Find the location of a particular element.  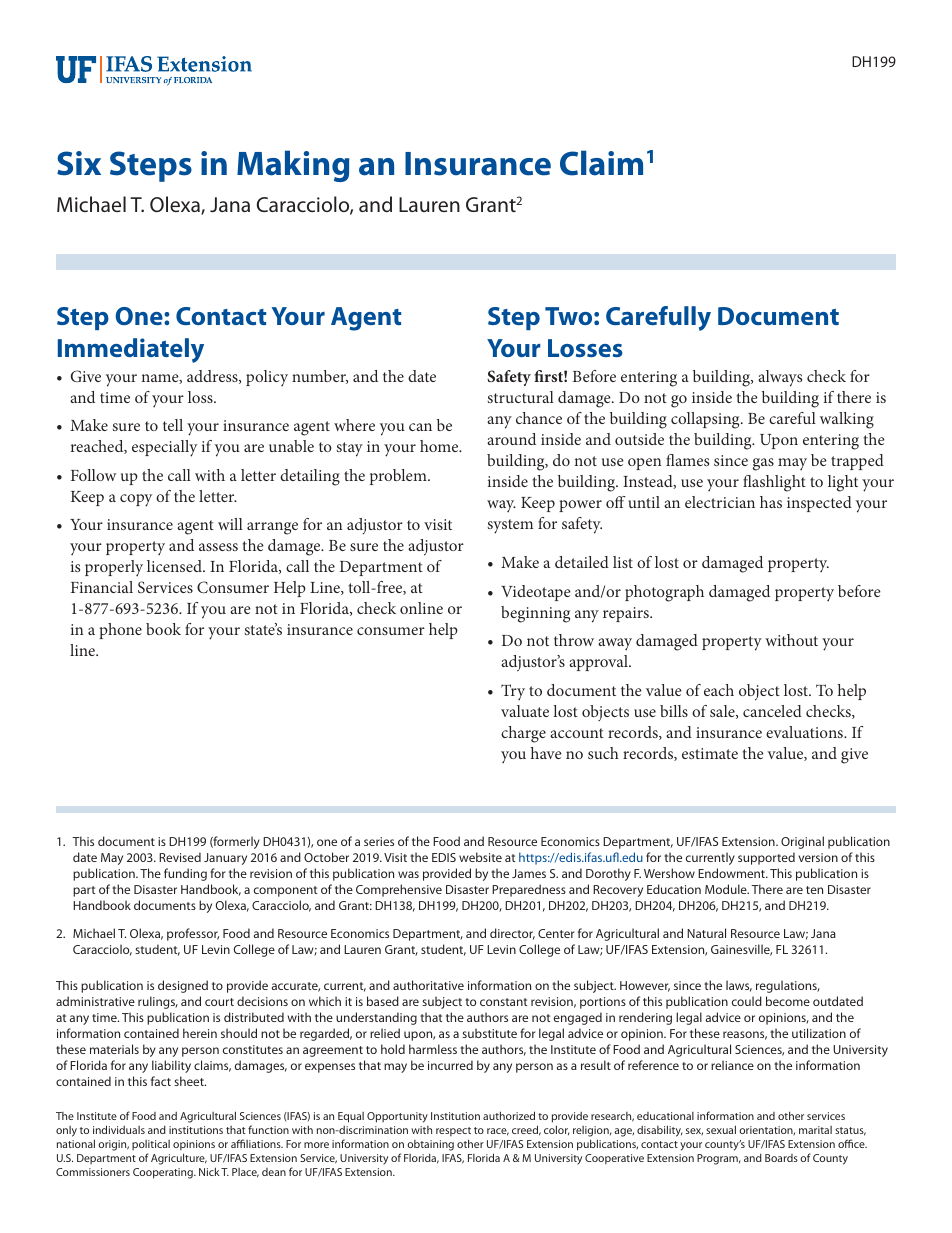

Making is located at coordinates (293, 166).
